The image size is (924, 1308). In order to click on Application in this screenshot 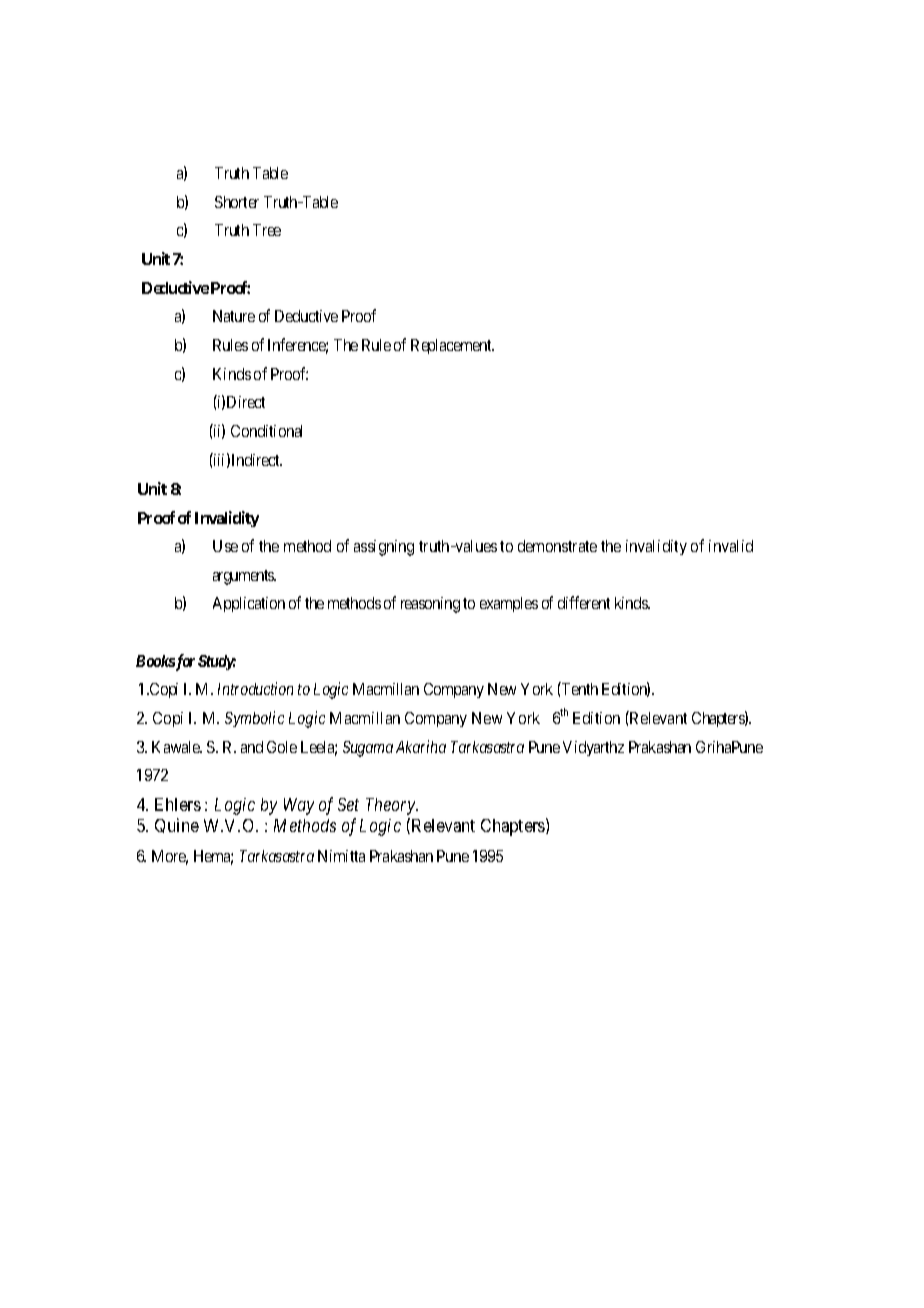, I will do `click(249, 604)`.
